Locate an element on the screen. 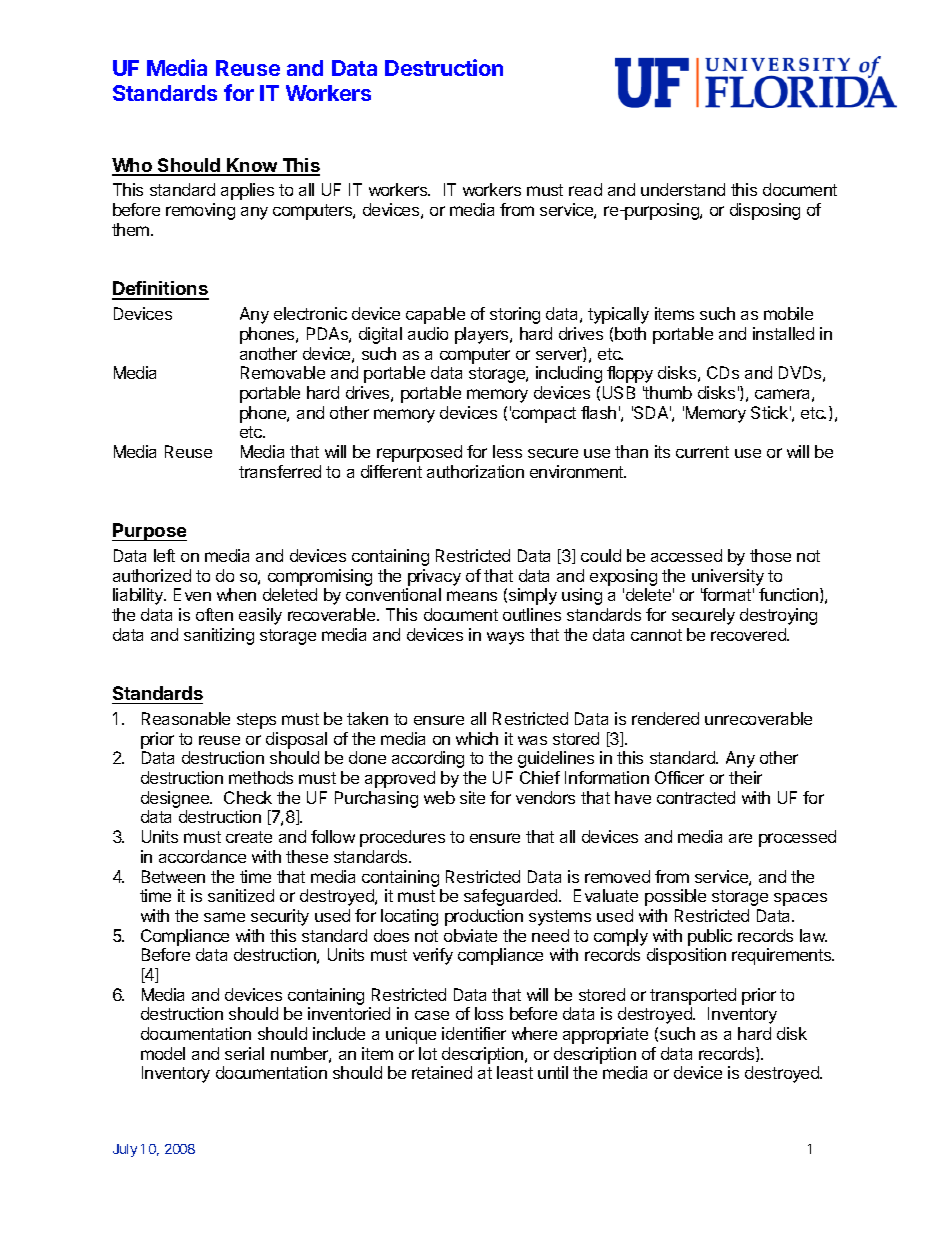 This screenshot has width=952, height=1233. read is located at coordinates (585, 189).
